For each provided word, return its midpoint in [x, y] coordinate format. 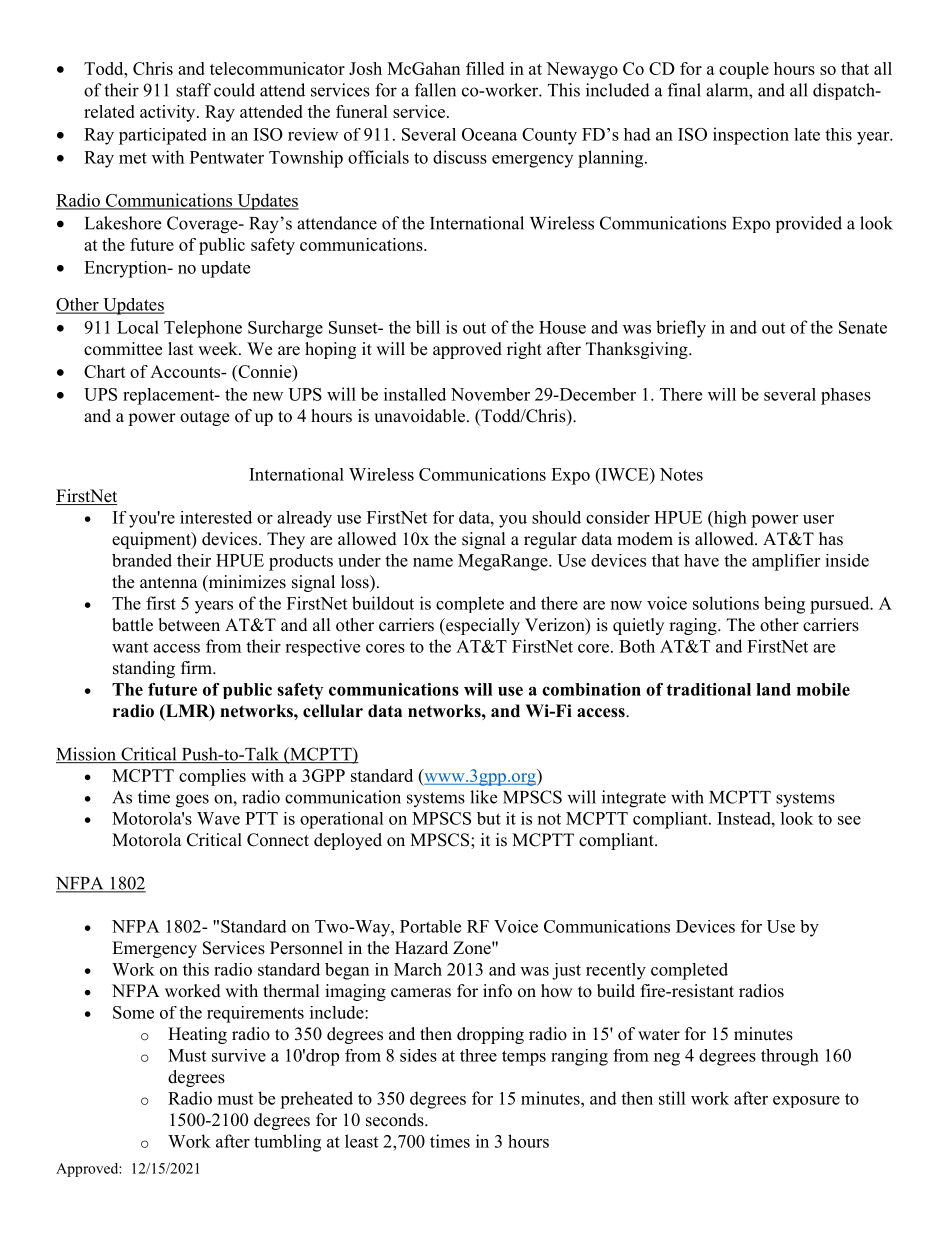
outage [204, 418]
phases [846, 396]
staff [193, 90]
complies [212, 777]
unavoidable [419, 416]
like [483, 797]
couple [744, 70]
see [849, 820]
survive [239, 1055]
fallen [435, 90]
